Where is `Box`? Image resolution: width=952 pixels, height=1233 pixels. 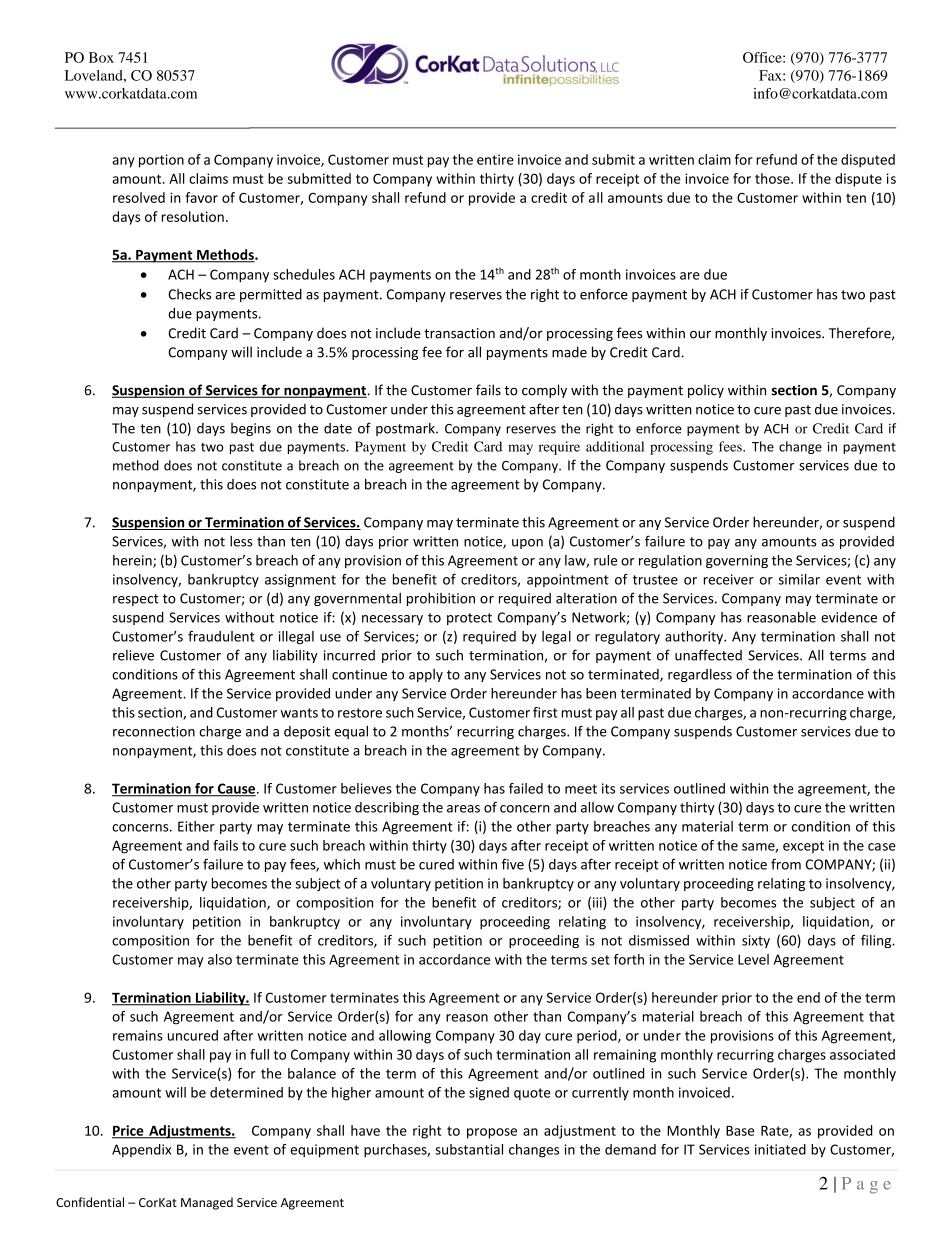
Box is located at coordinates (101, 57).
